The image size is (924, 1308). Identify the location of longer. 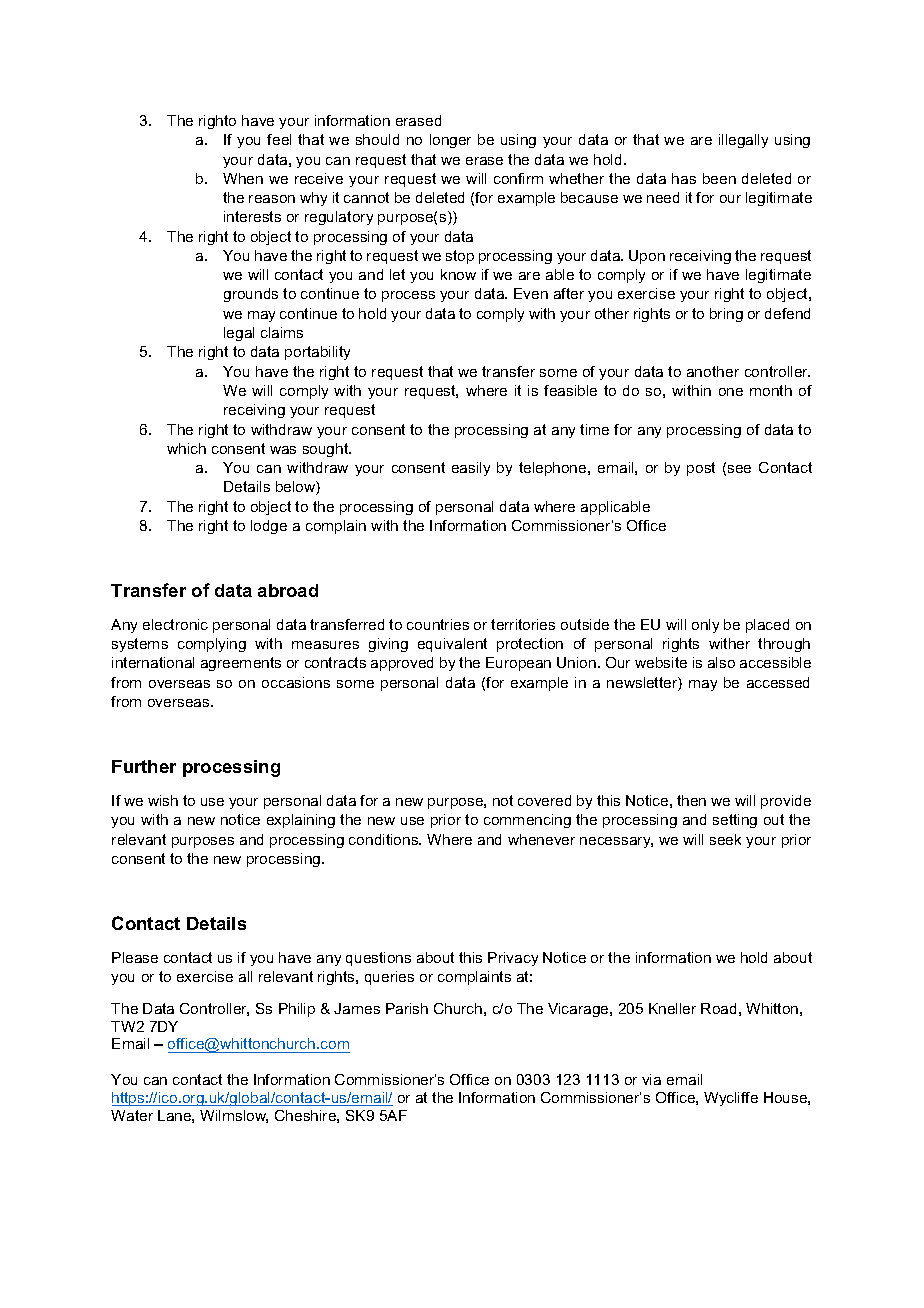
(450, 141).
